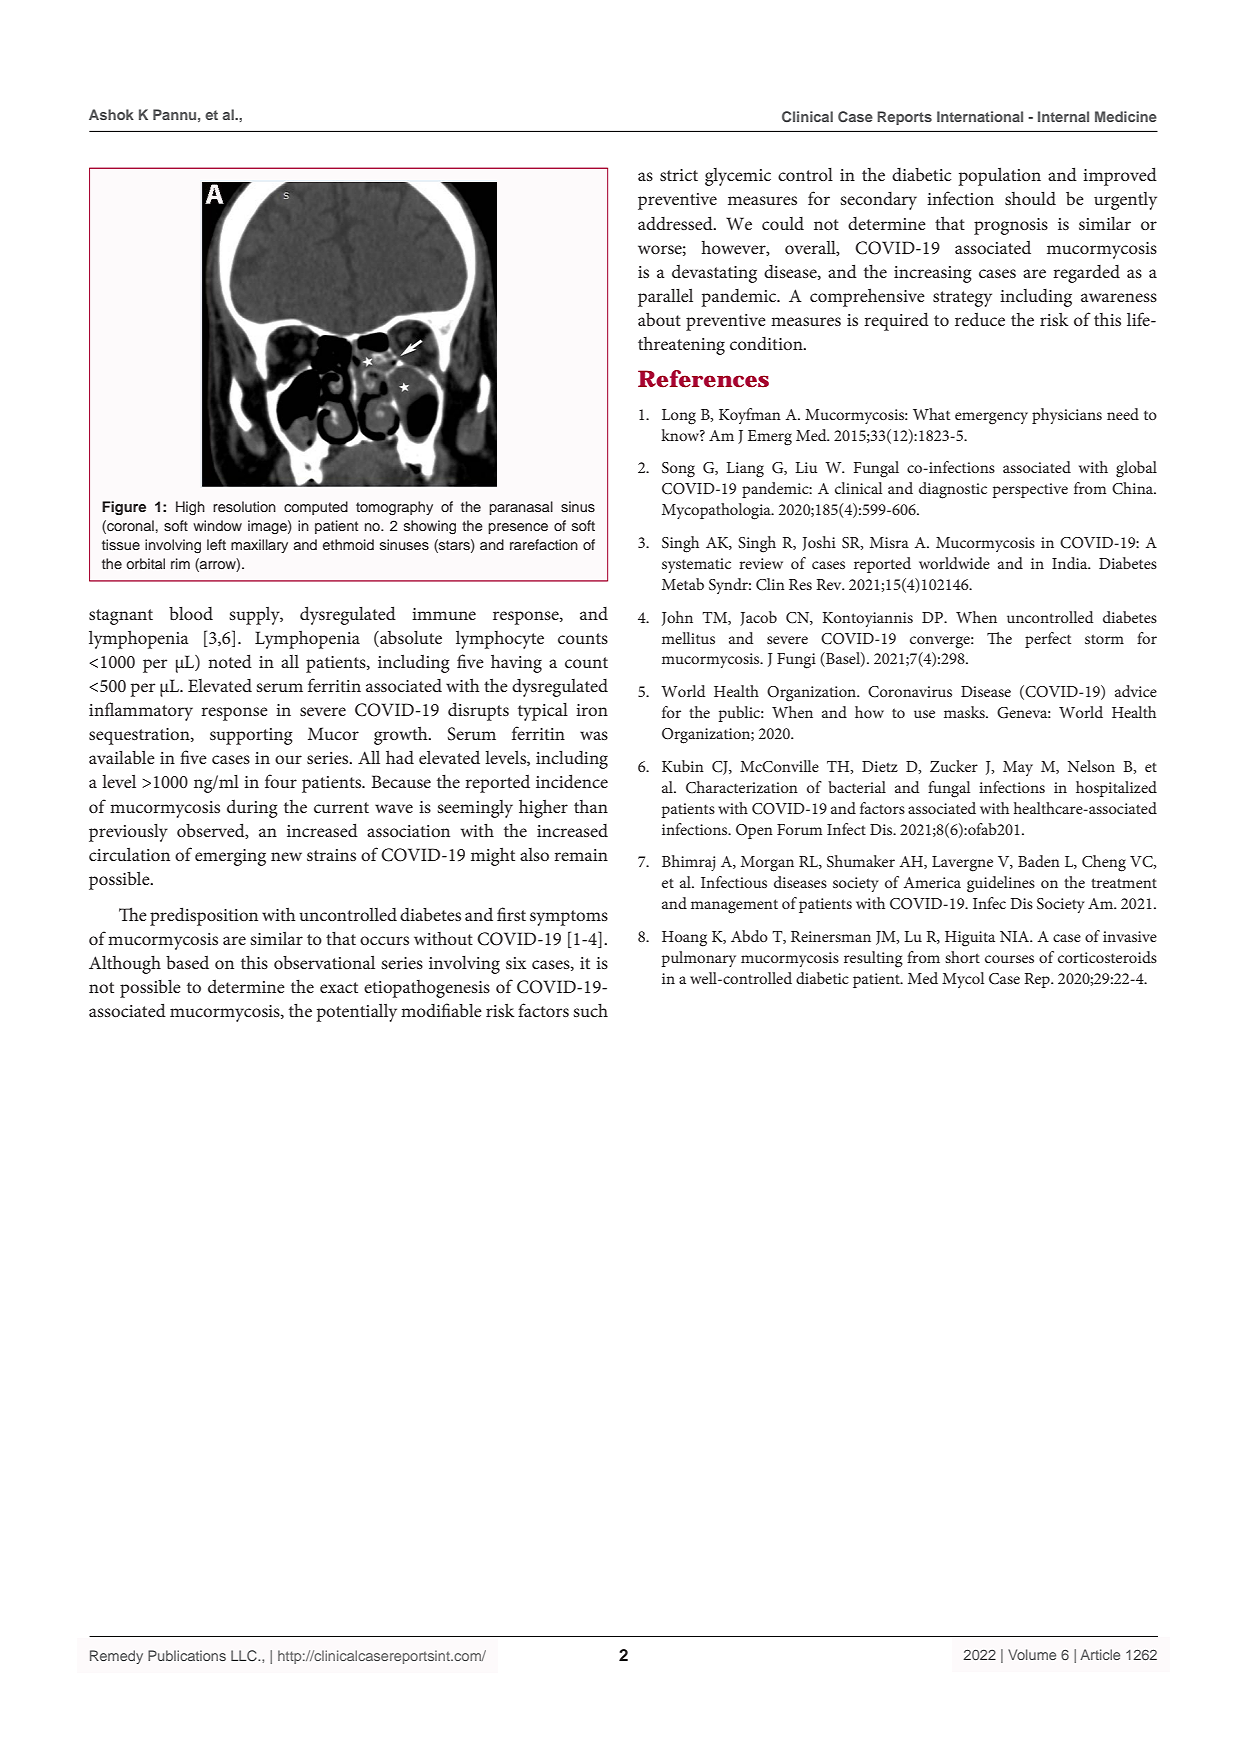 The width and height of the screenshot is (1246, 1762). I want to click on courses, so click(1009, 959).
